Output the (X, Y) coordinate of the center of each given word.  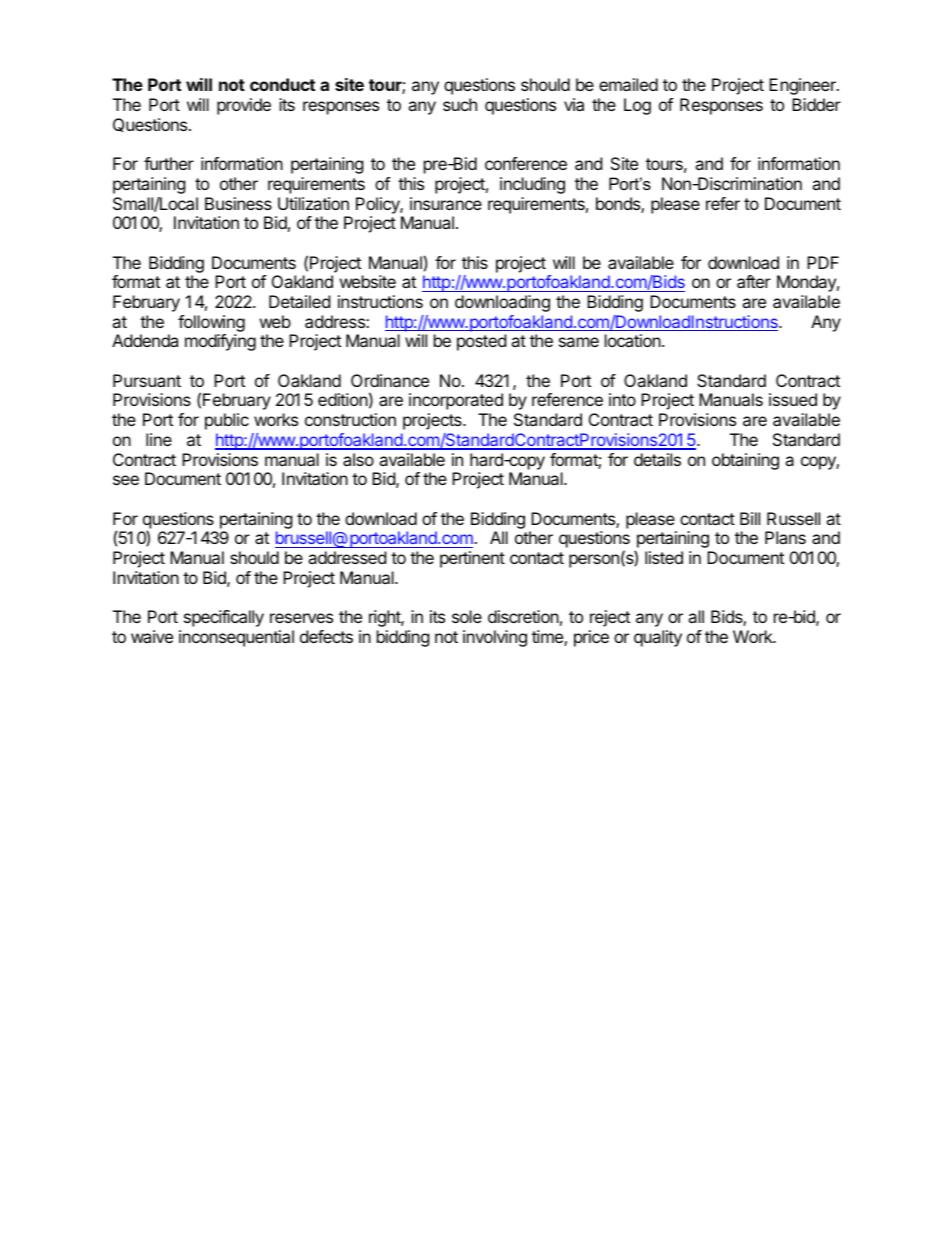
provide (244, 106)
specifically (224, 618)
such (460, 104)
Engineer (803, 86)
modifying (220, 342)
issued (793, 399)
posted (481, 342)
